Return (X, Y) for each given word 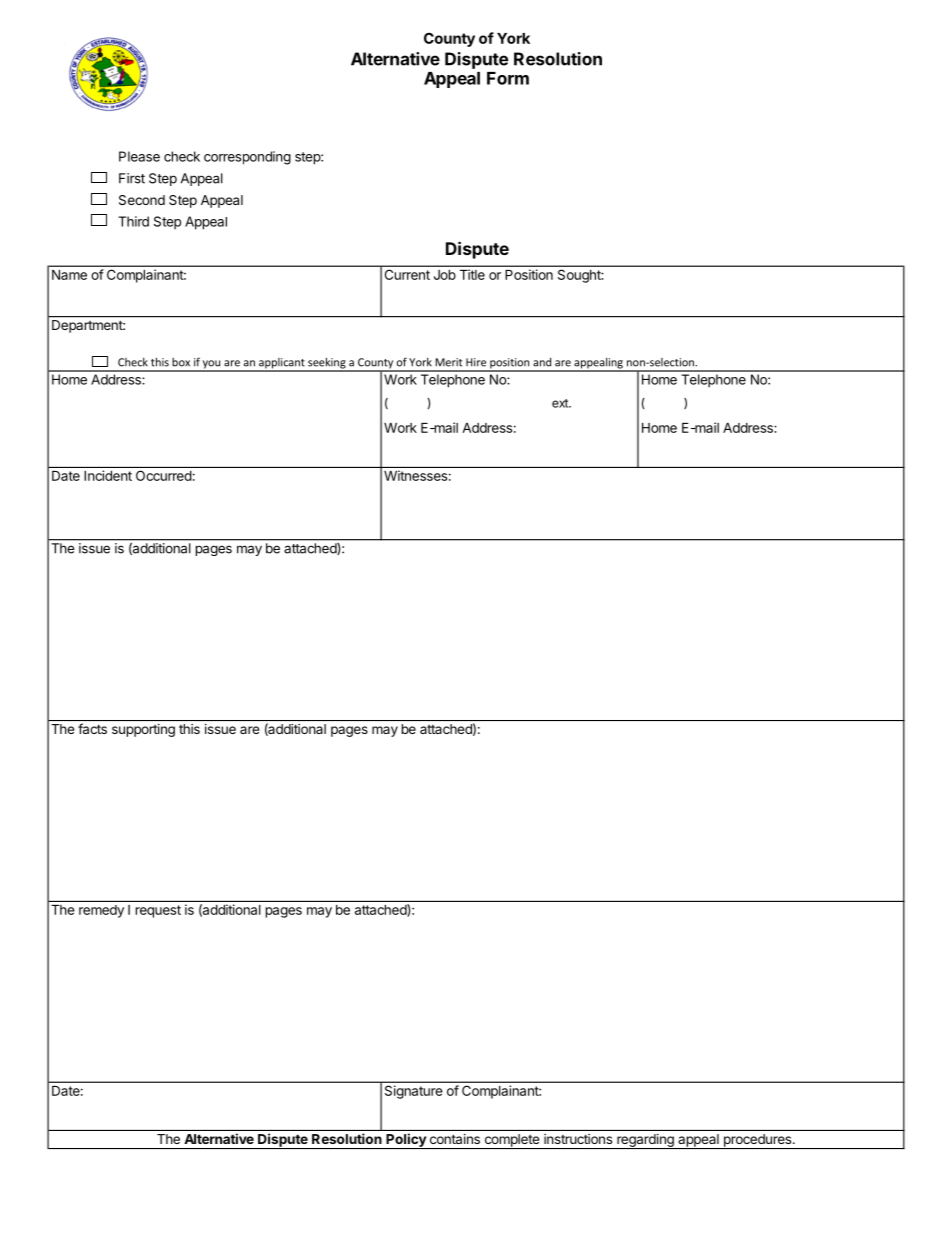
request (158, 911)
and (542, 362)
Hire (476, 362)
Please (139, 156)
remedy (101, 911)
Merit (448, 362)
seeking (327, 364)
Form (508, 78)
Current (407, 275)
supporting (143, 730)
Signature (413, 1092)
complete (511, 1141)
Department (88, 326)
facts (92, 728)
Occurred (164, 476)
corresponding (247, 158)
